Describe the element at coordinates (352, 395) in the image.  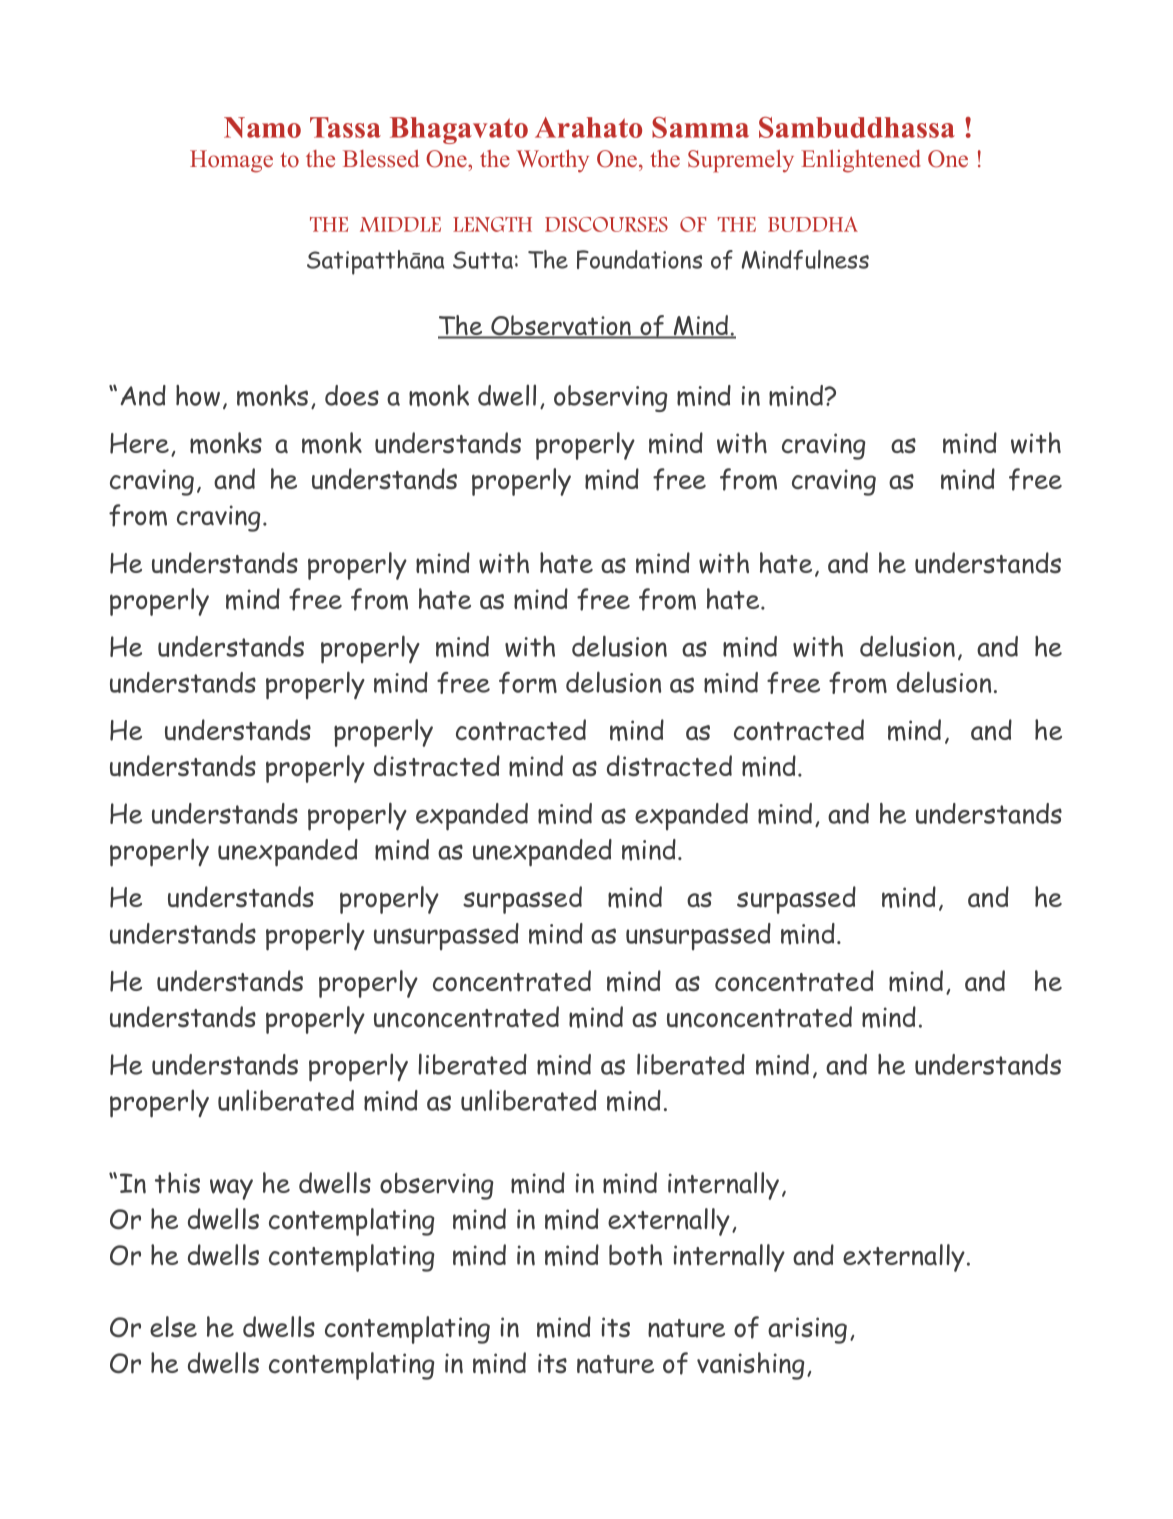
I see `does` at that location.
